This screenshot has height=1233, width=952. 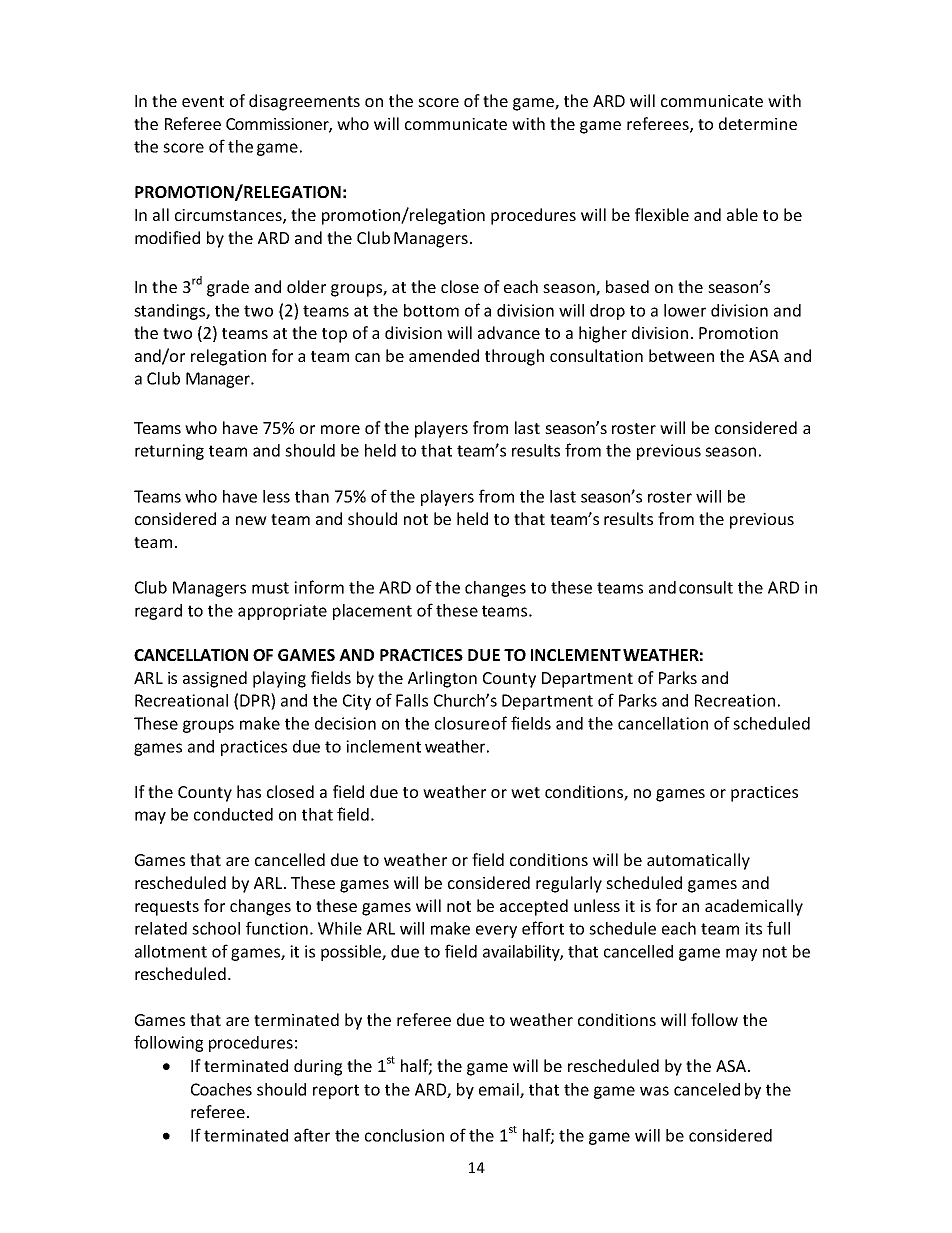 What do you see at coordinates (203, 101) in the screenshot?
I see `event` at bounding box center [203, 101].
